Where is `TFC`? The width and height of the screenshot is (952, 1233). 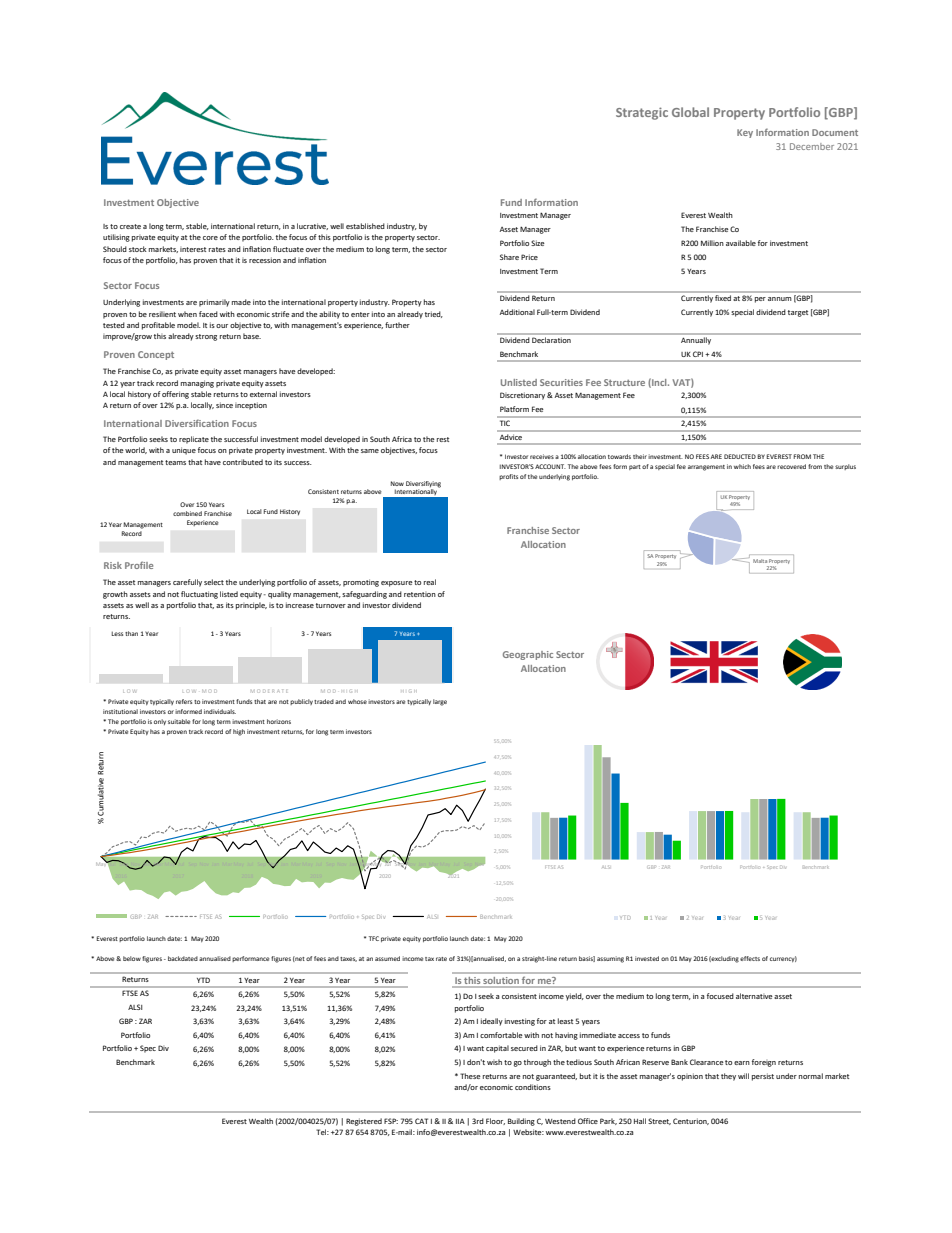 TFC is located at coordinates (374, 938).
